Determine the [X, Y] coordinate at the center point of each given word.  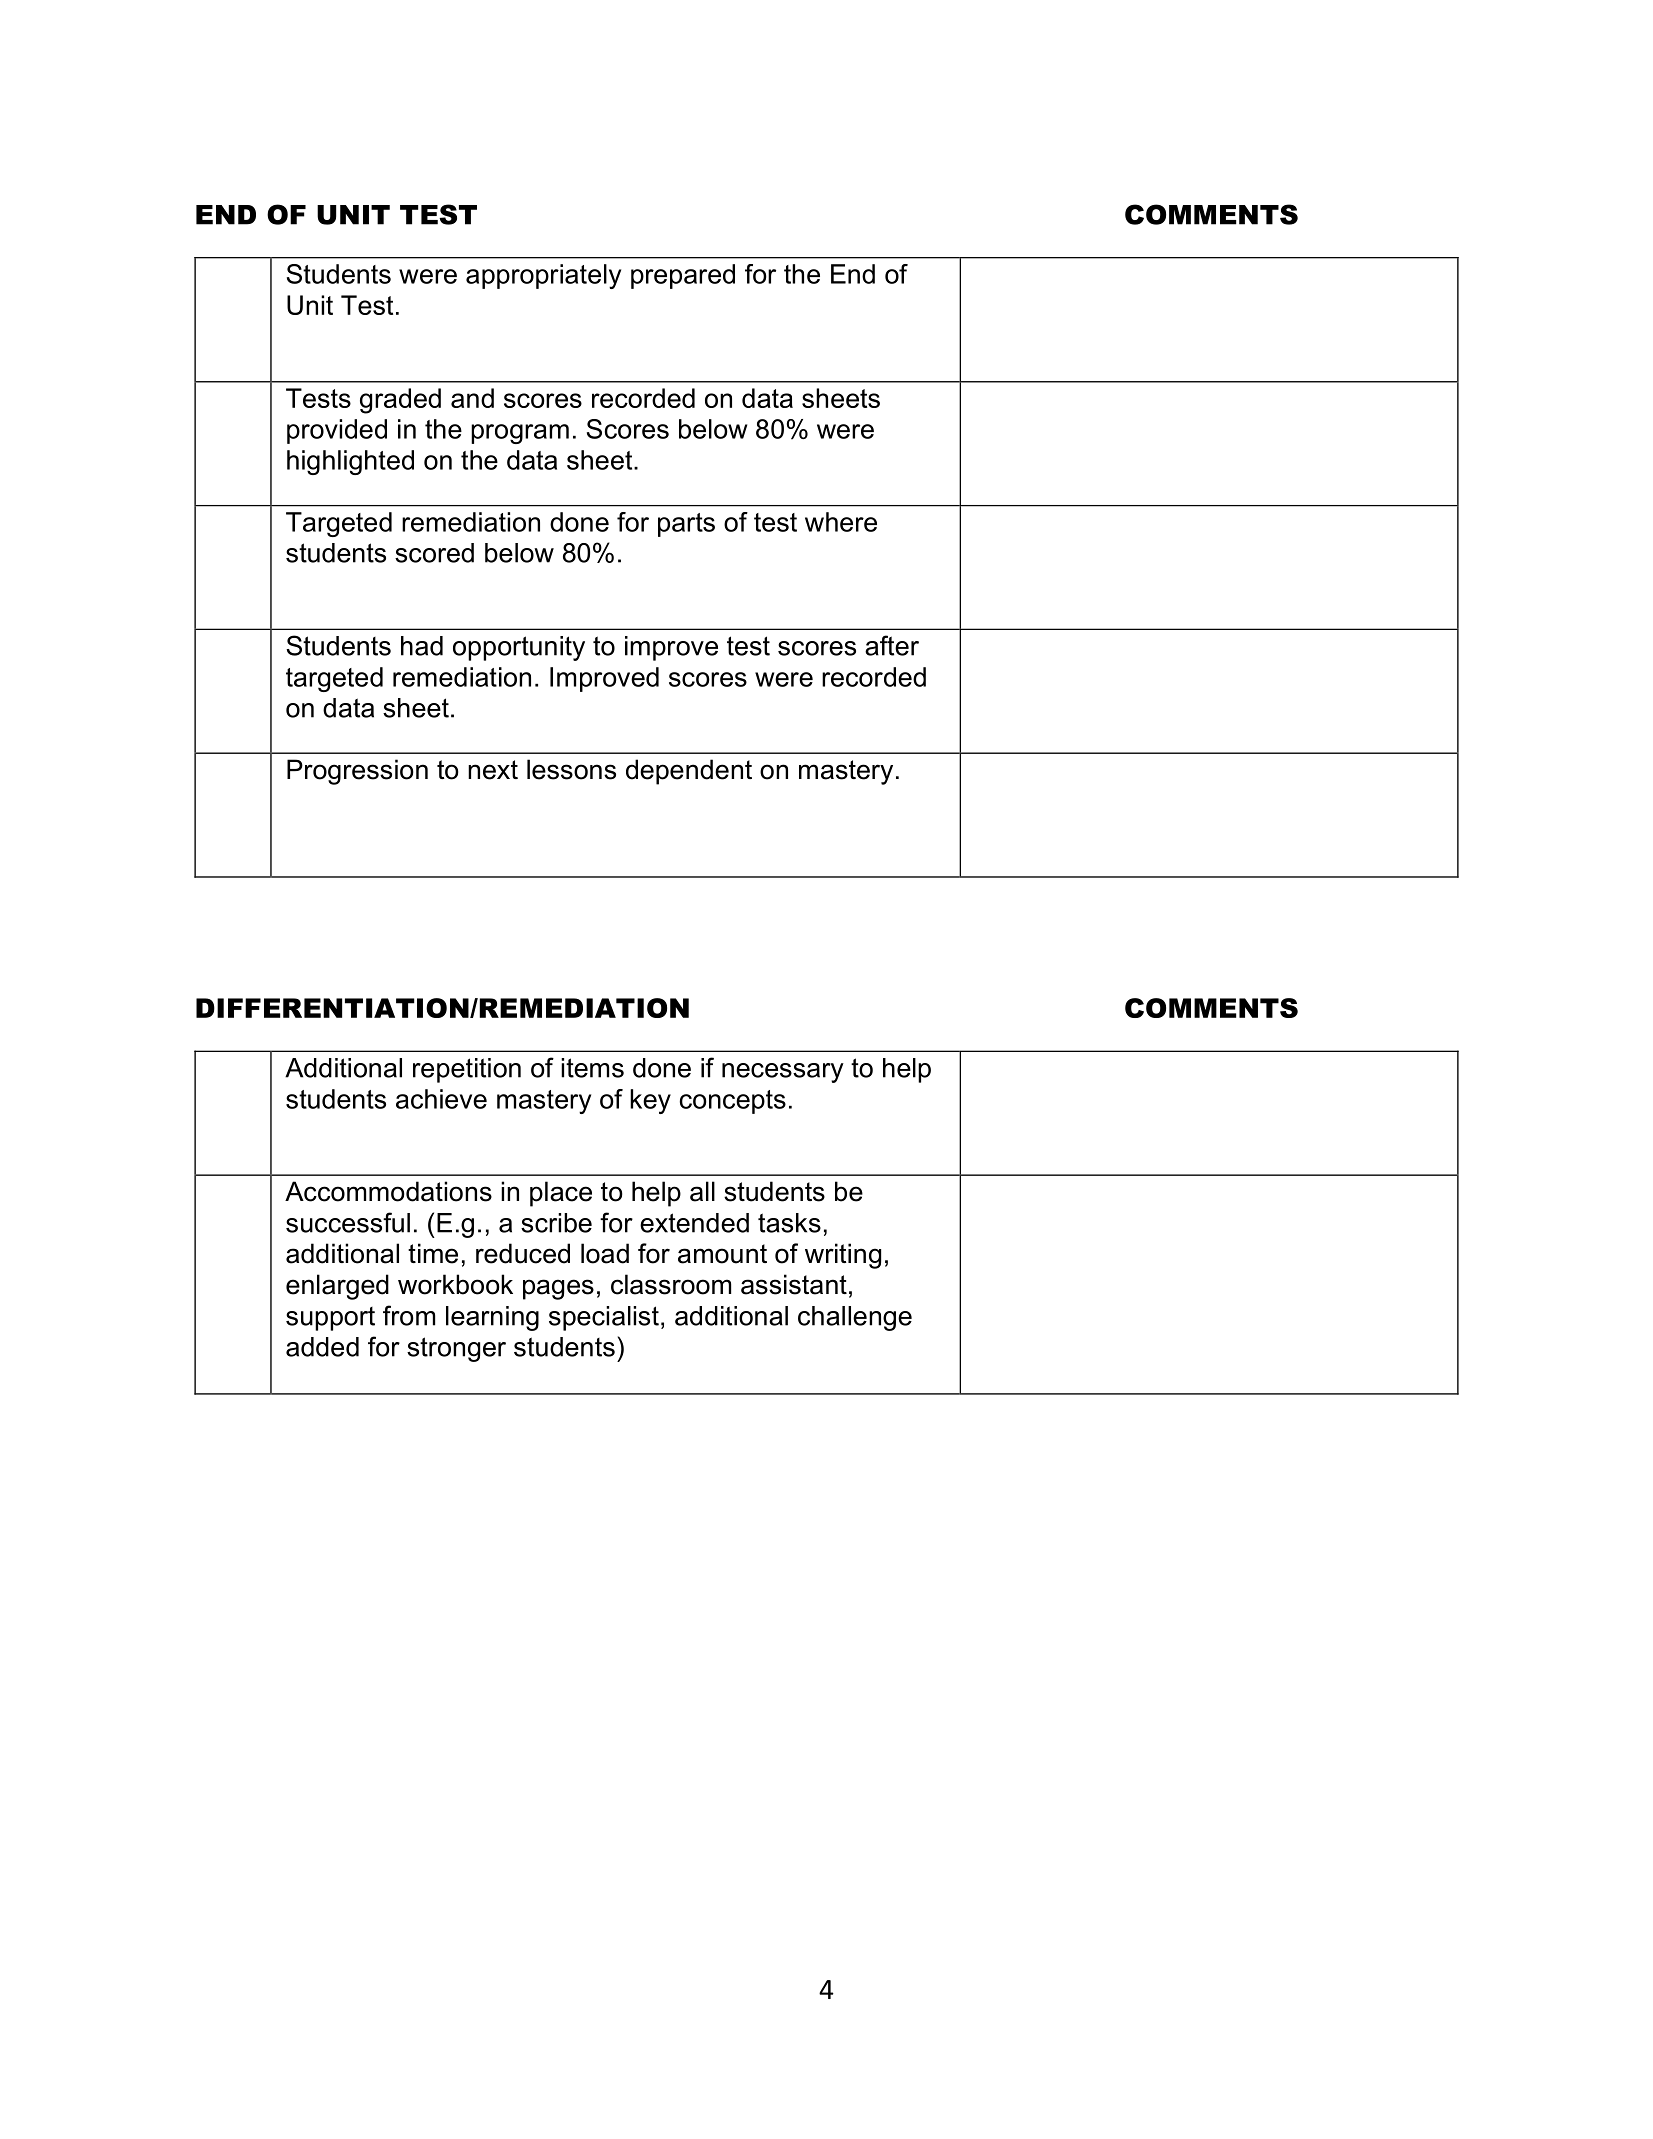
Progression [357, 772]
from [409, 1315]
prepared [683, 276]
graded [400, 401]
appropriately [543, 276]
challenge [855, 1318]
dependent [689, 772]
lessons [571, 769]
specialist [604, 1318]
